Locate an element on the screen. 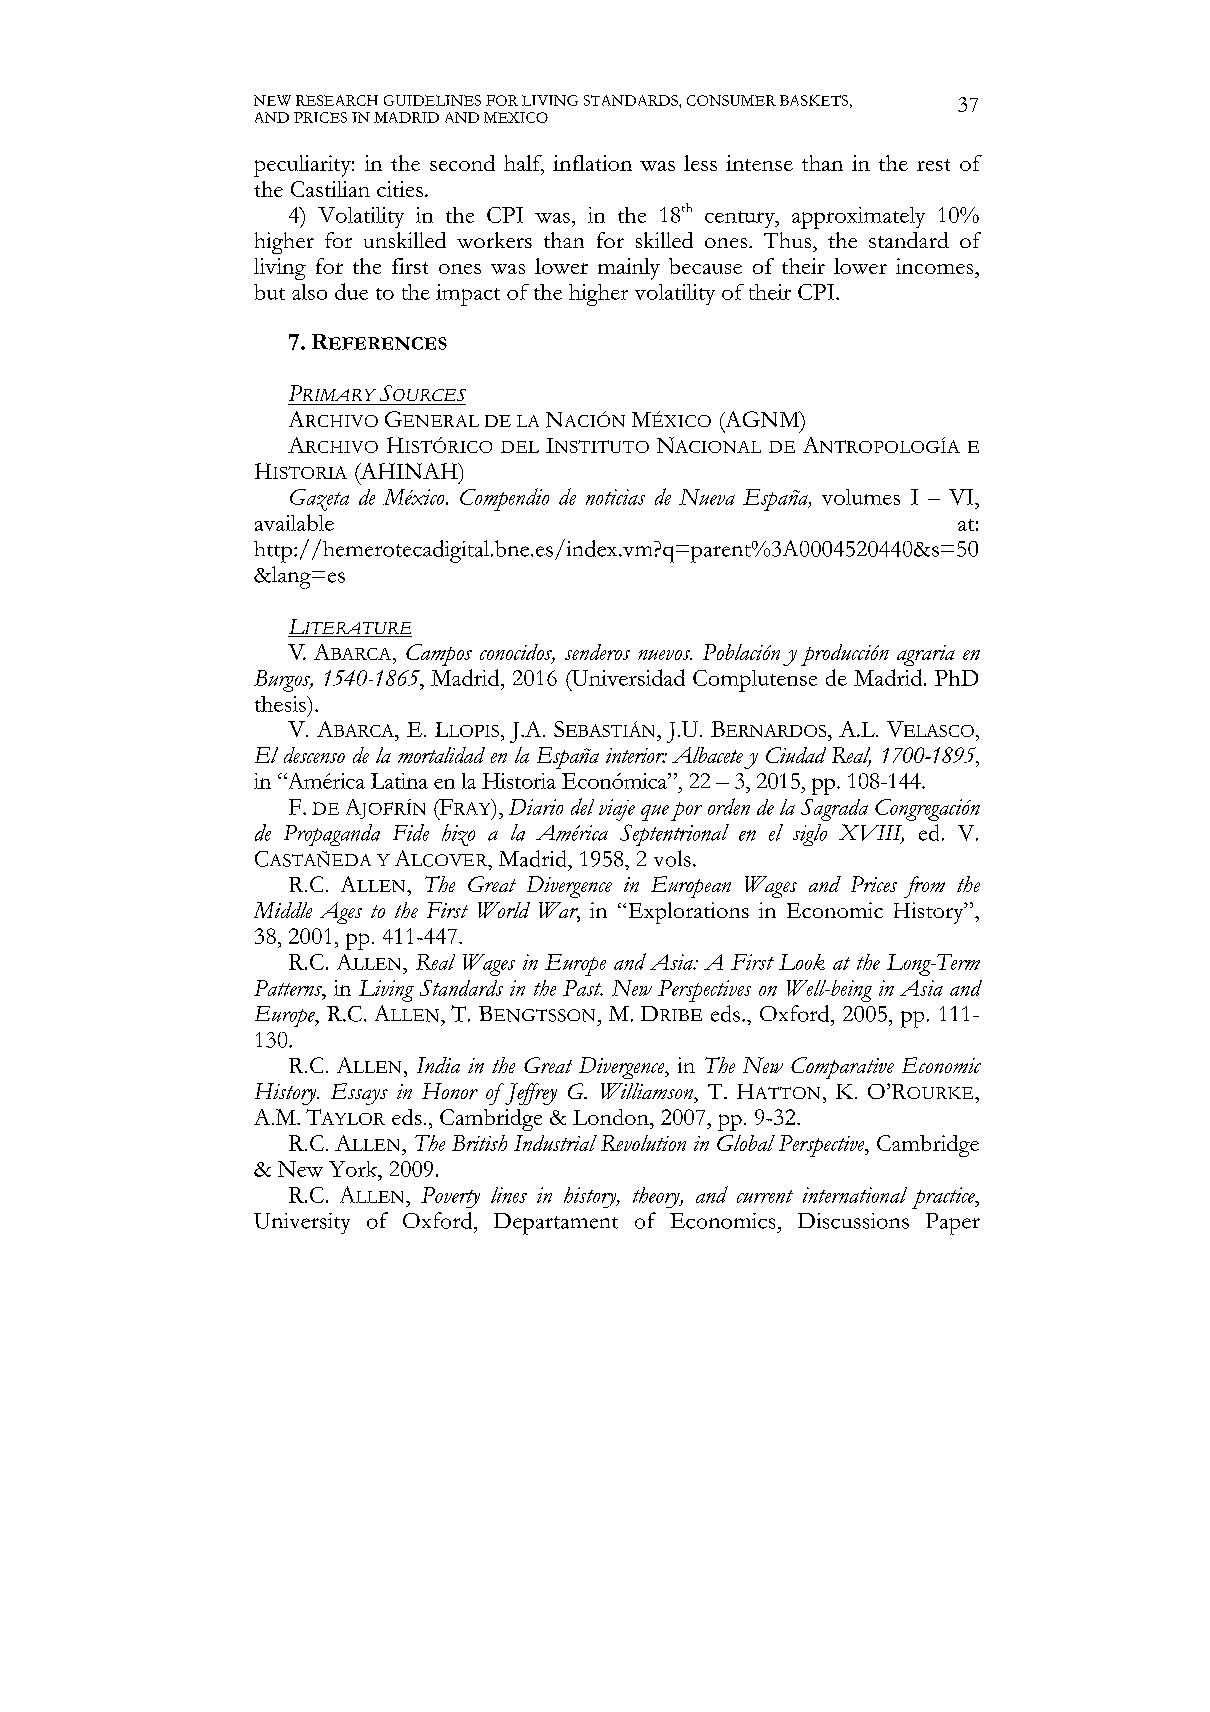 This screenshot has width=1210, height=1712. RESEARCH is located at coordinates (337, 100).
